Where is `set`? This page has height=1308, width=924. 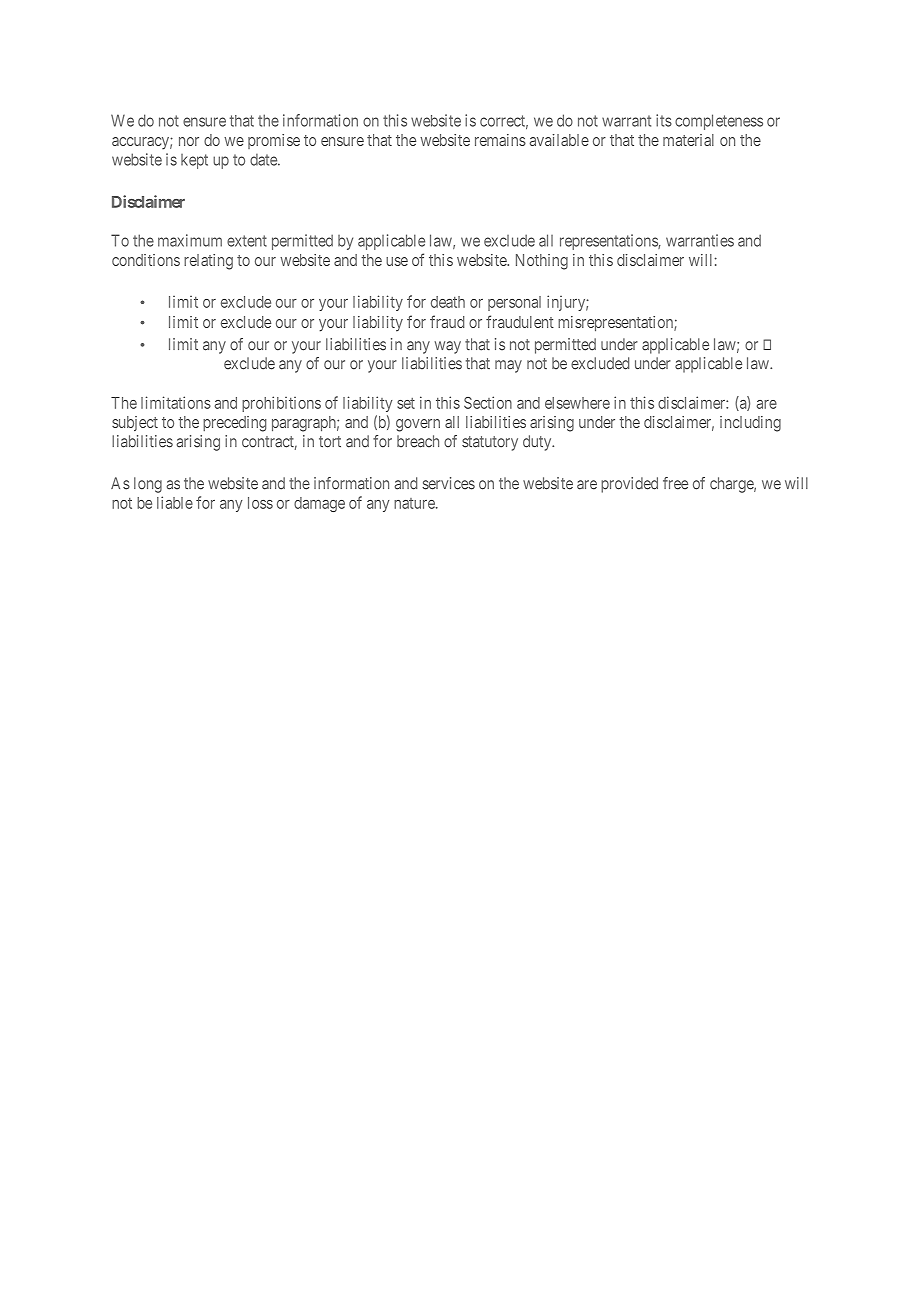
set is located at coordinates (406, 403).
